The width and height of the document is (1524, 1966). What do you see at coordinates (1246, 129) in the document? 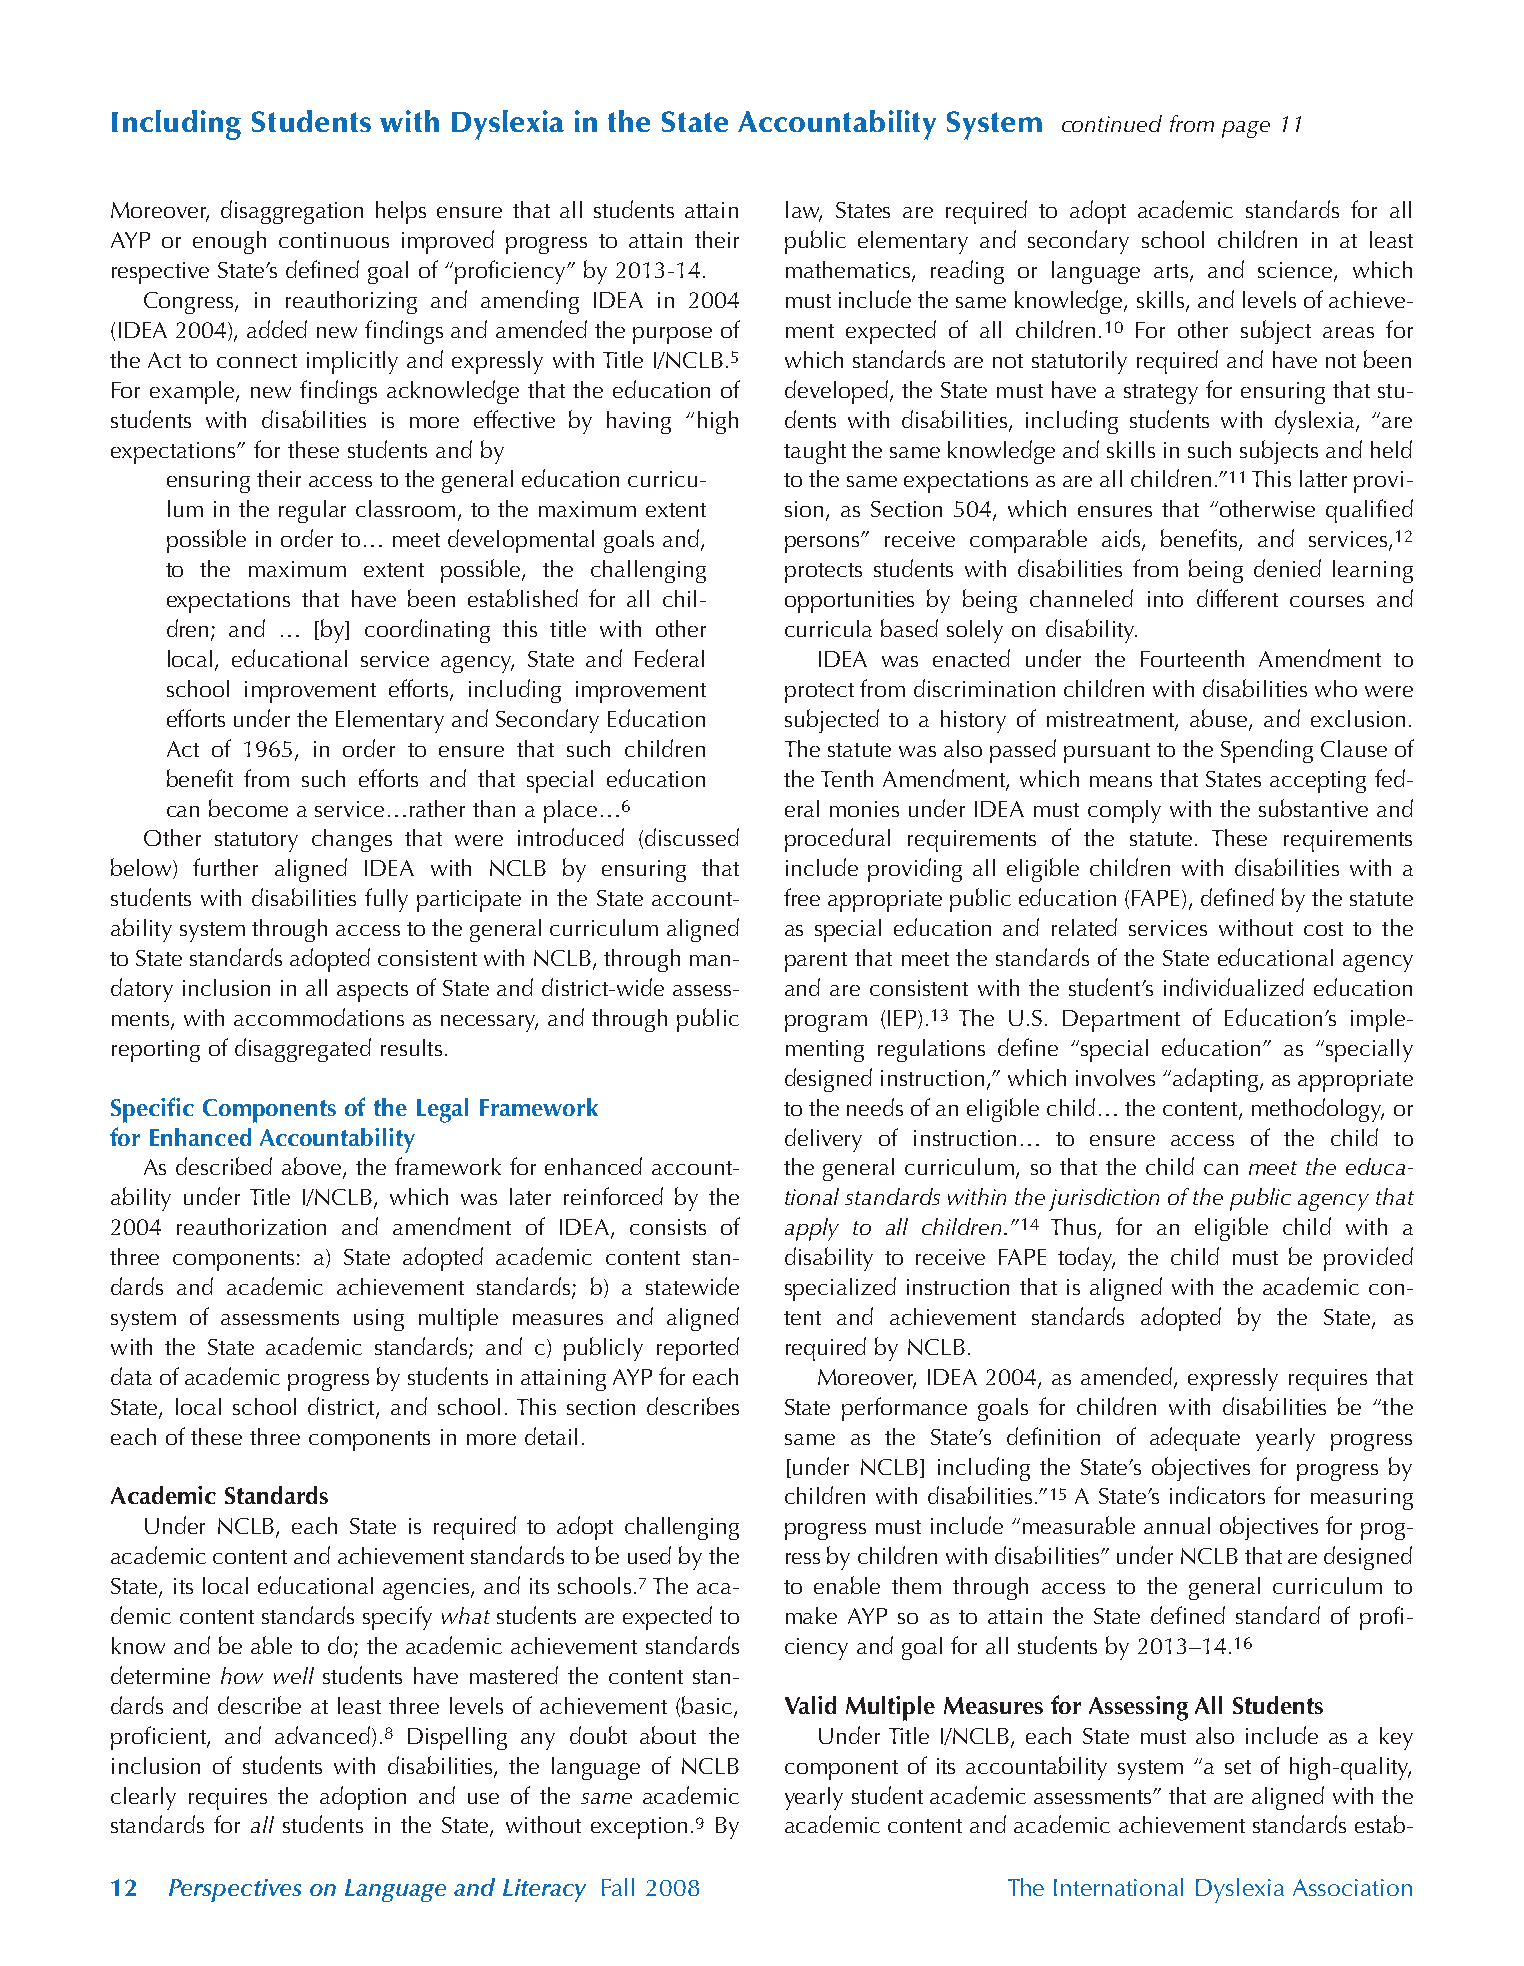
I see `page` at bounding box center [1246, 129].
